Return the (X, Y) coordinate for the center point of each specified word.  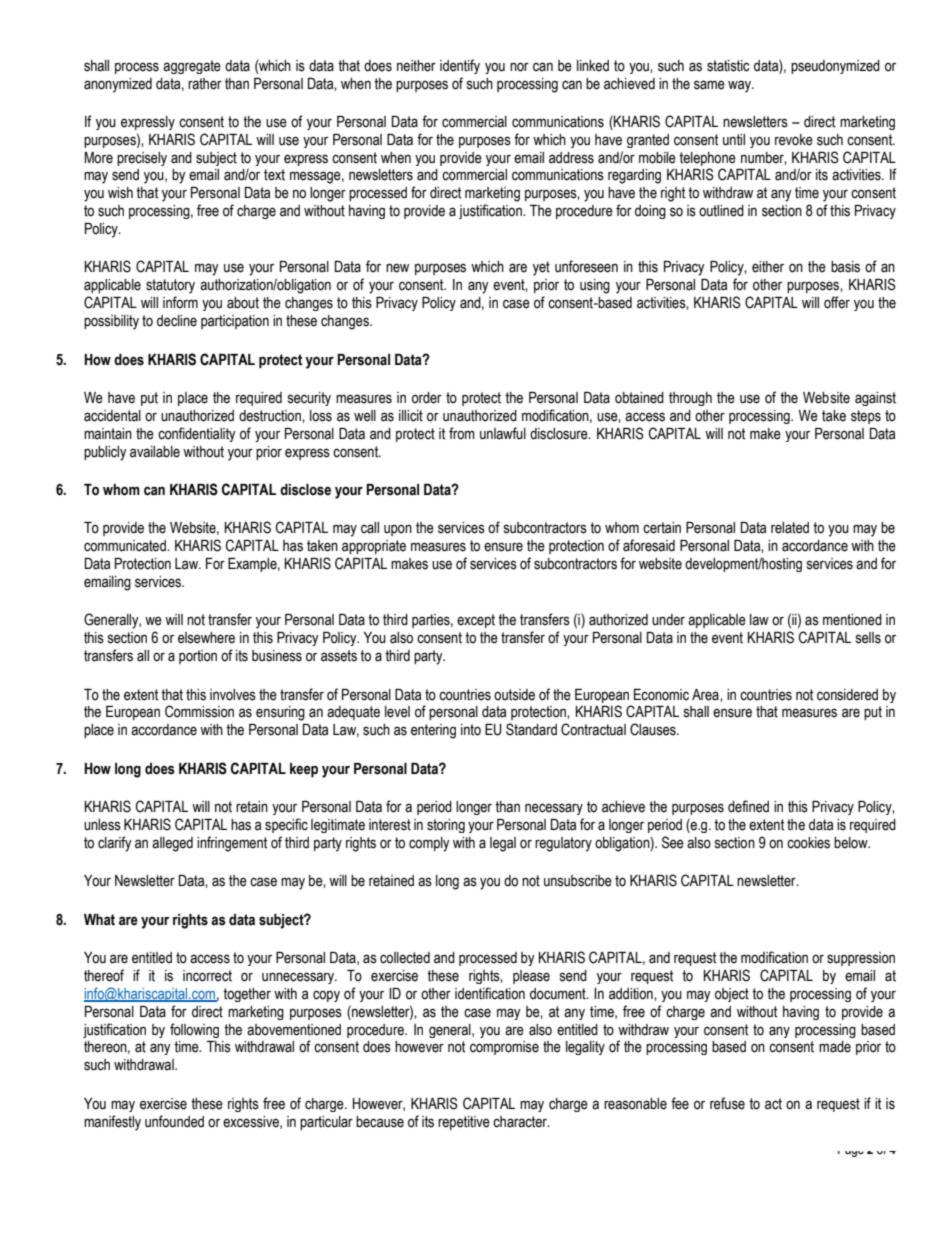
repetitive (464, 1123)
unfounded (174, 1121)
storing (446, 826)
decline (177, 321)
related (790, 528)
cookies (808, 843)
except (476, 621)
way (740, 86)
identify (460, 66)
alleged (172, 844)
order (427, 398)
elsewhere (206, 638)
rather (205, 84)
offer (837, 302)
